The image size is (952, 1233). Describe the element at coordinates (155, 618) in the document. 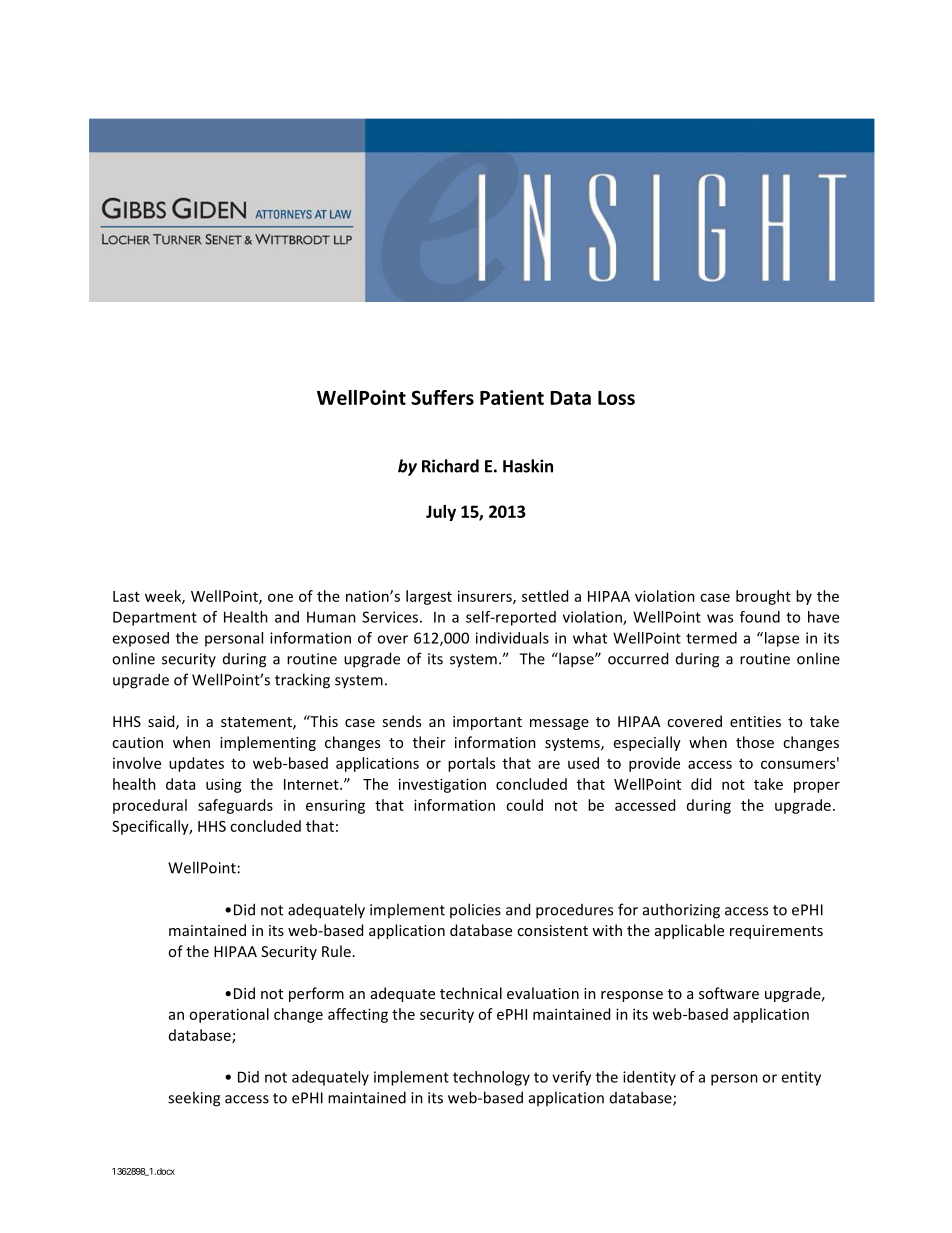

I see `Department` at that location.
